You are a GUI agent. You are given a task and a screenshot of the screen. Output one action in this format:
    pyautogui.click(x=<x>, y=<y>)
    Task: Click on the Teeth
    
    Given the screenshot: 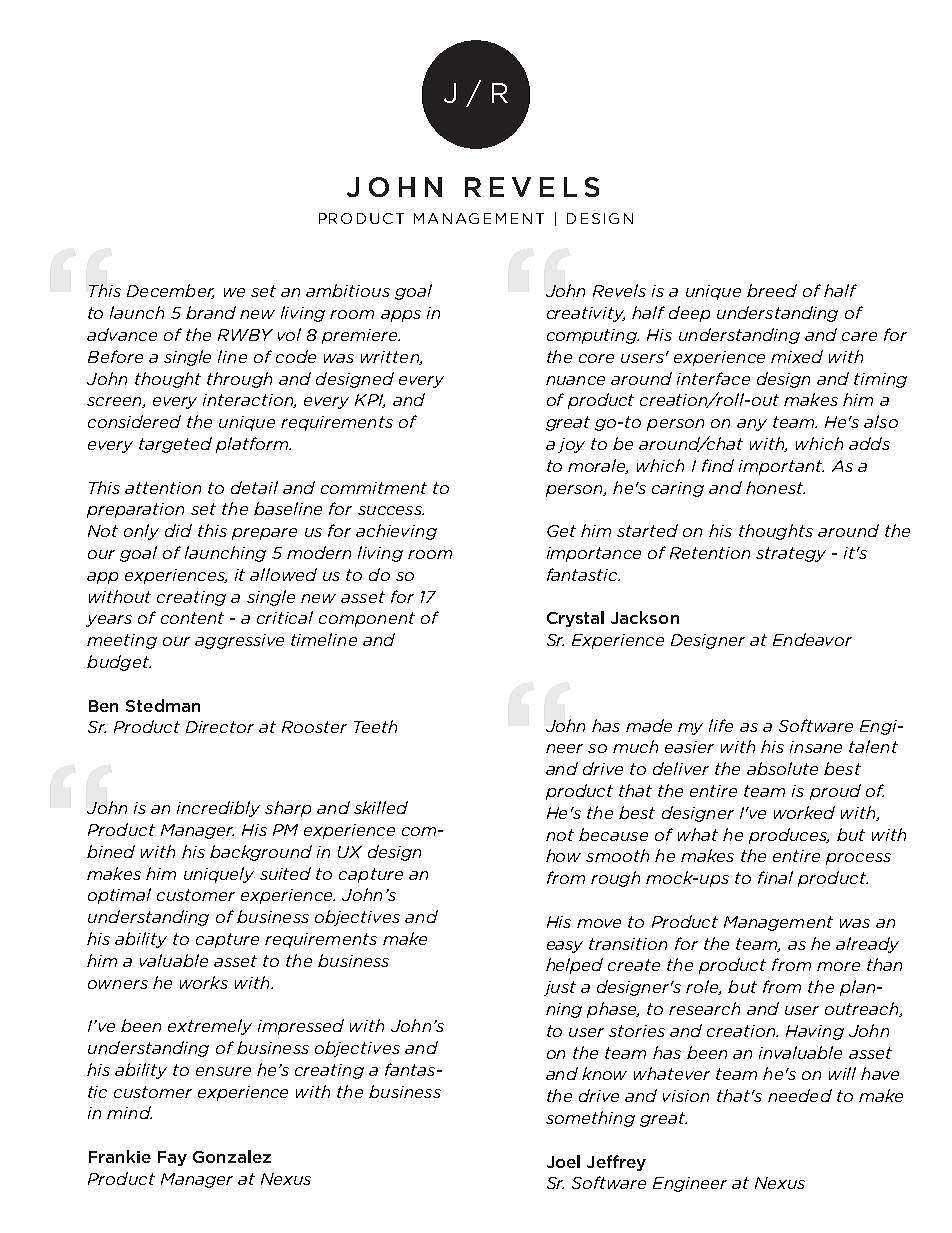 What is the action you would take?
    pyautogui.click(x=375, y=726)
